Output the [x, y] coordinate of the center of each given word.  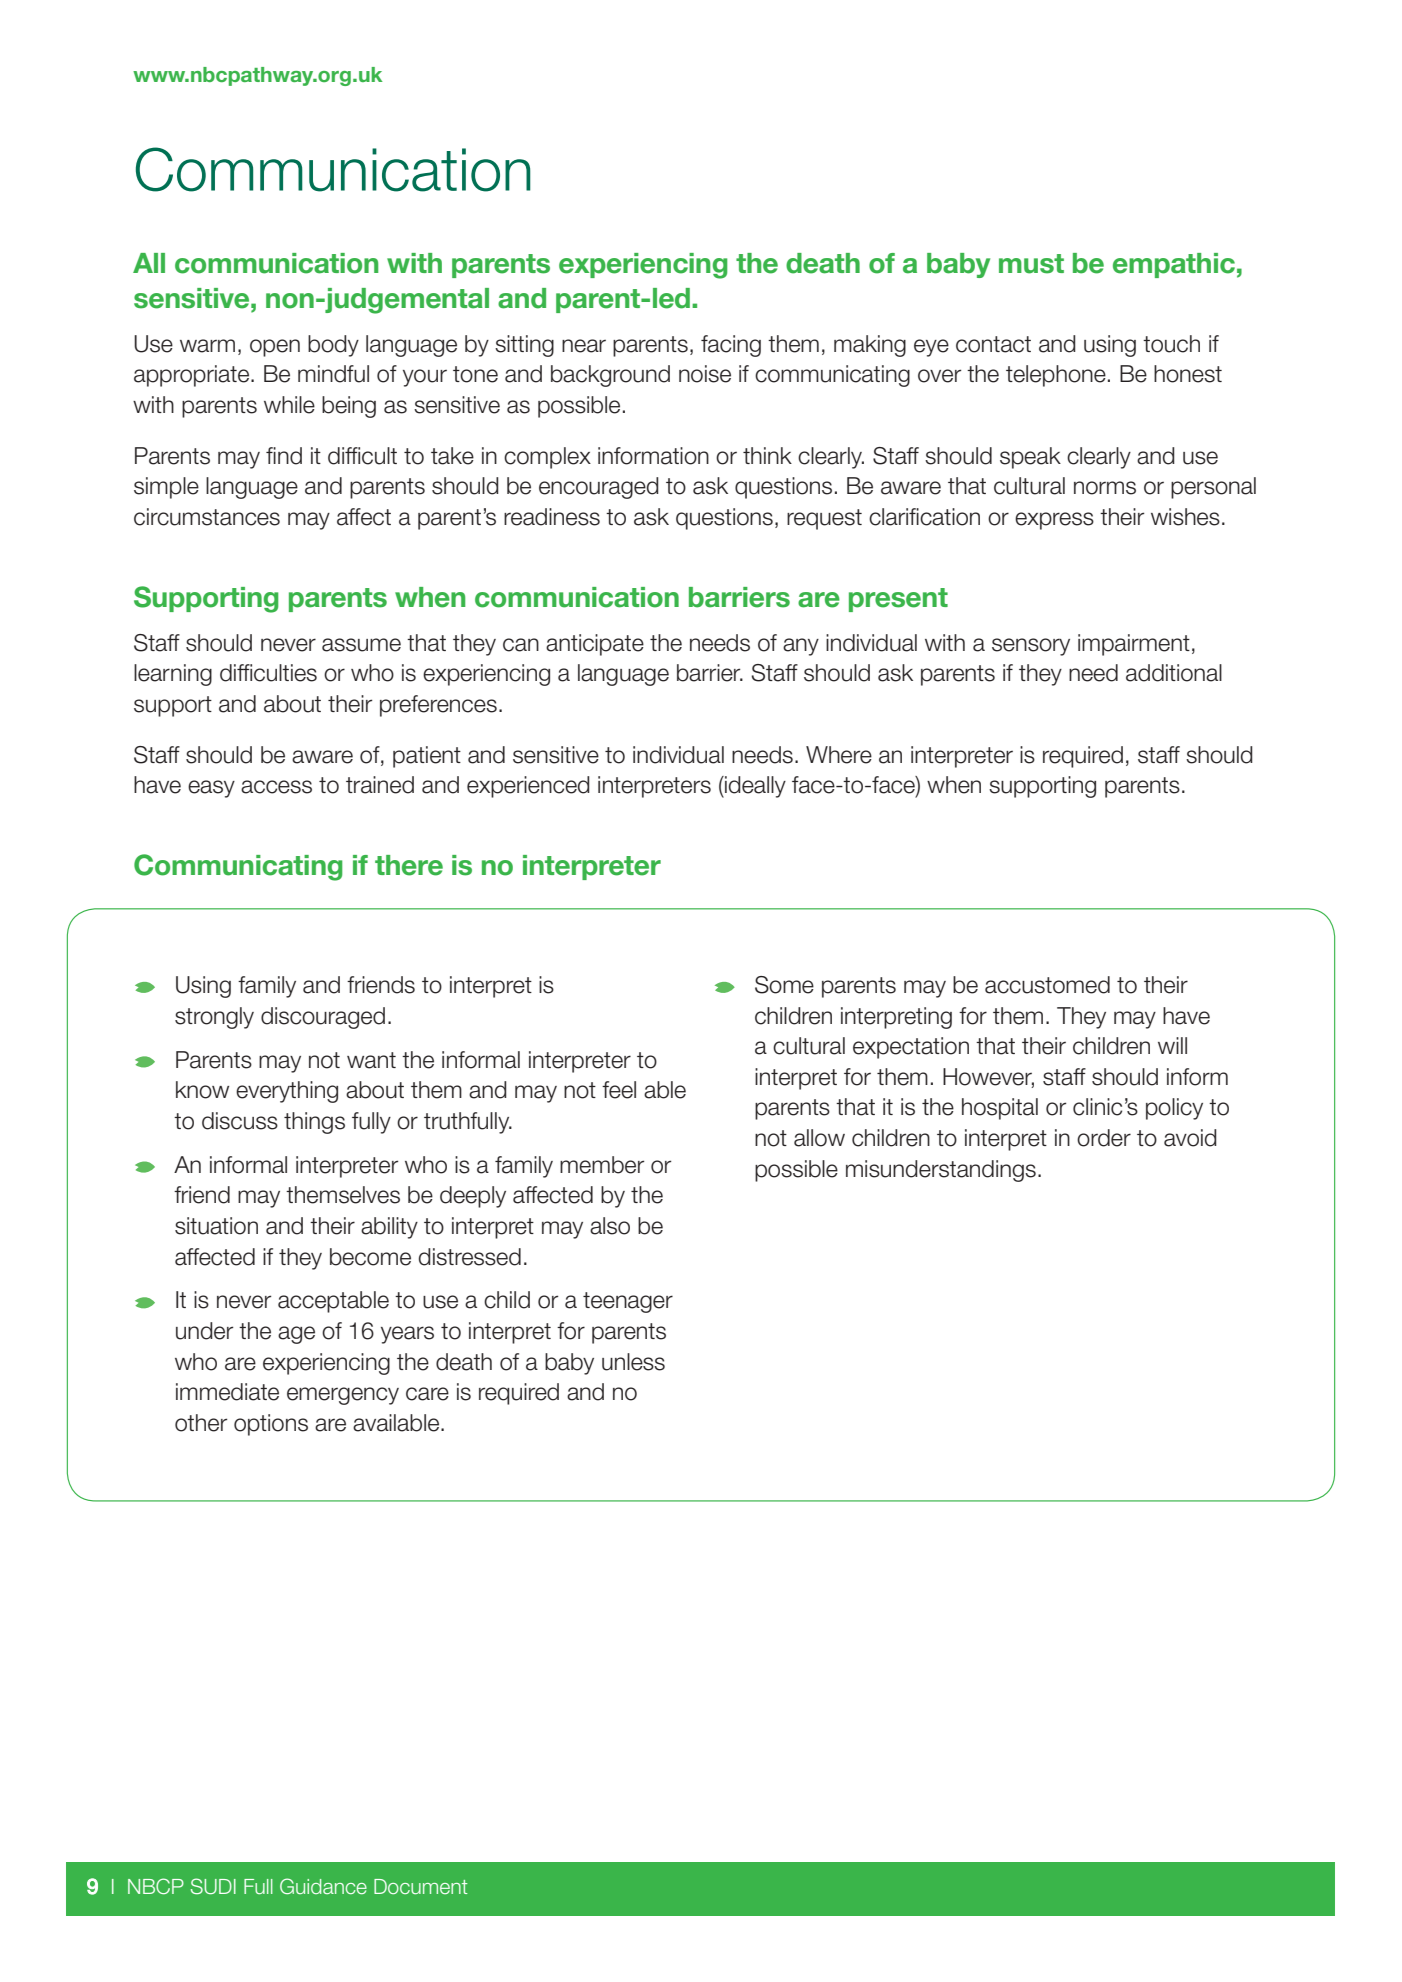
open [275, 348]
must [1031, 264]
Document [421, 1886]
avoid [1190, 1138]
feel [619, 1090]
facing [731, 346]
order [1104, 1138]
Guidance [323, 1886]
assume [361, 645]
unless [633, 1362]
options [271, 1425]
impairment [1134, 645]
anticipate [595, 645]
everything [287, 1092]
